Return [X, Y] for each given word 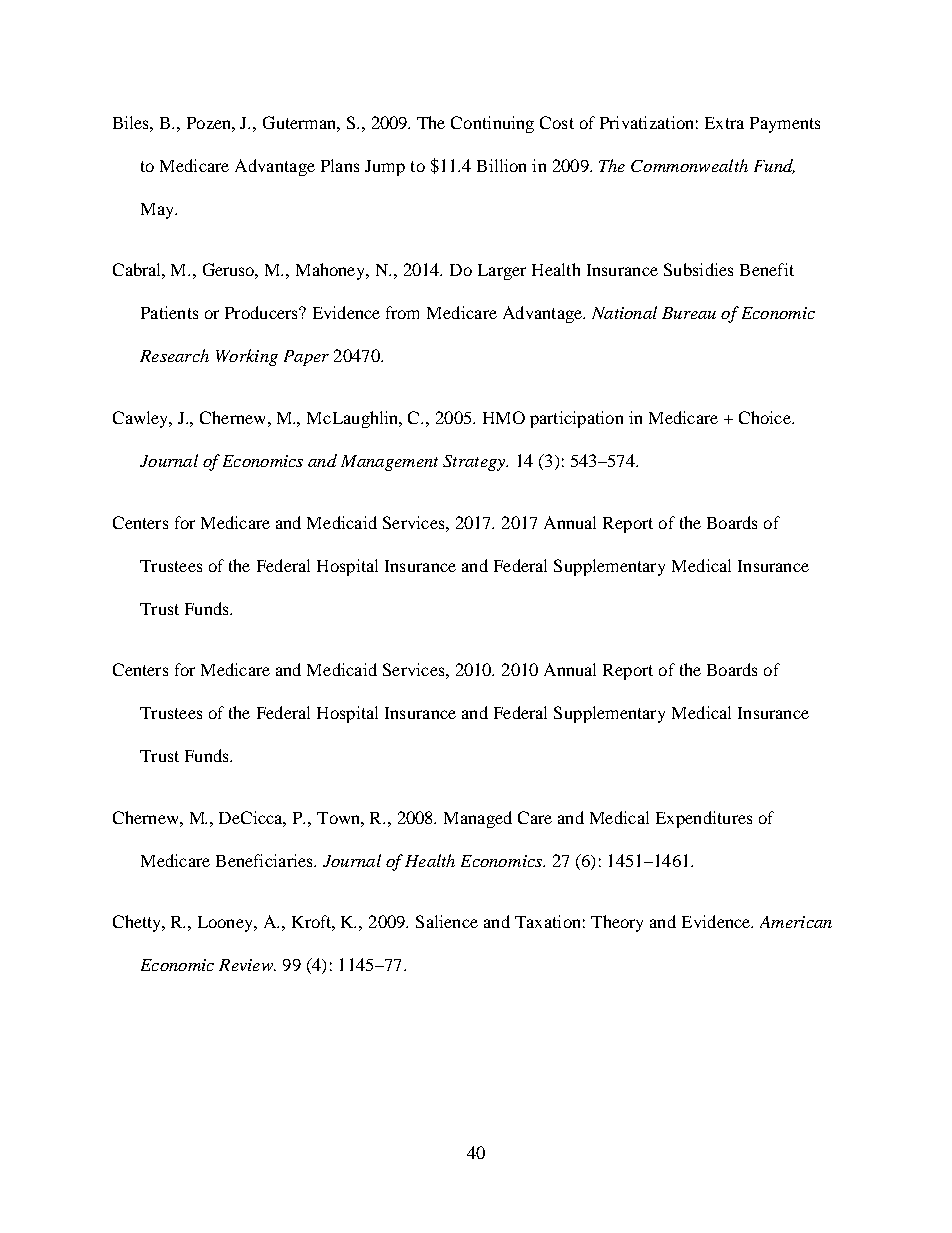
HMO [504, 417]
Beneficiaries [265, 860]
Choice [766, 417]
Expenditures [704, 819]
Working [247, 357]
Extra [724, 123]
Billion [501, 165]
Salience [447, 921]
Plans [340, 165]
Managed [478, 819]
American [796, 922]
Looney [227, 924]
